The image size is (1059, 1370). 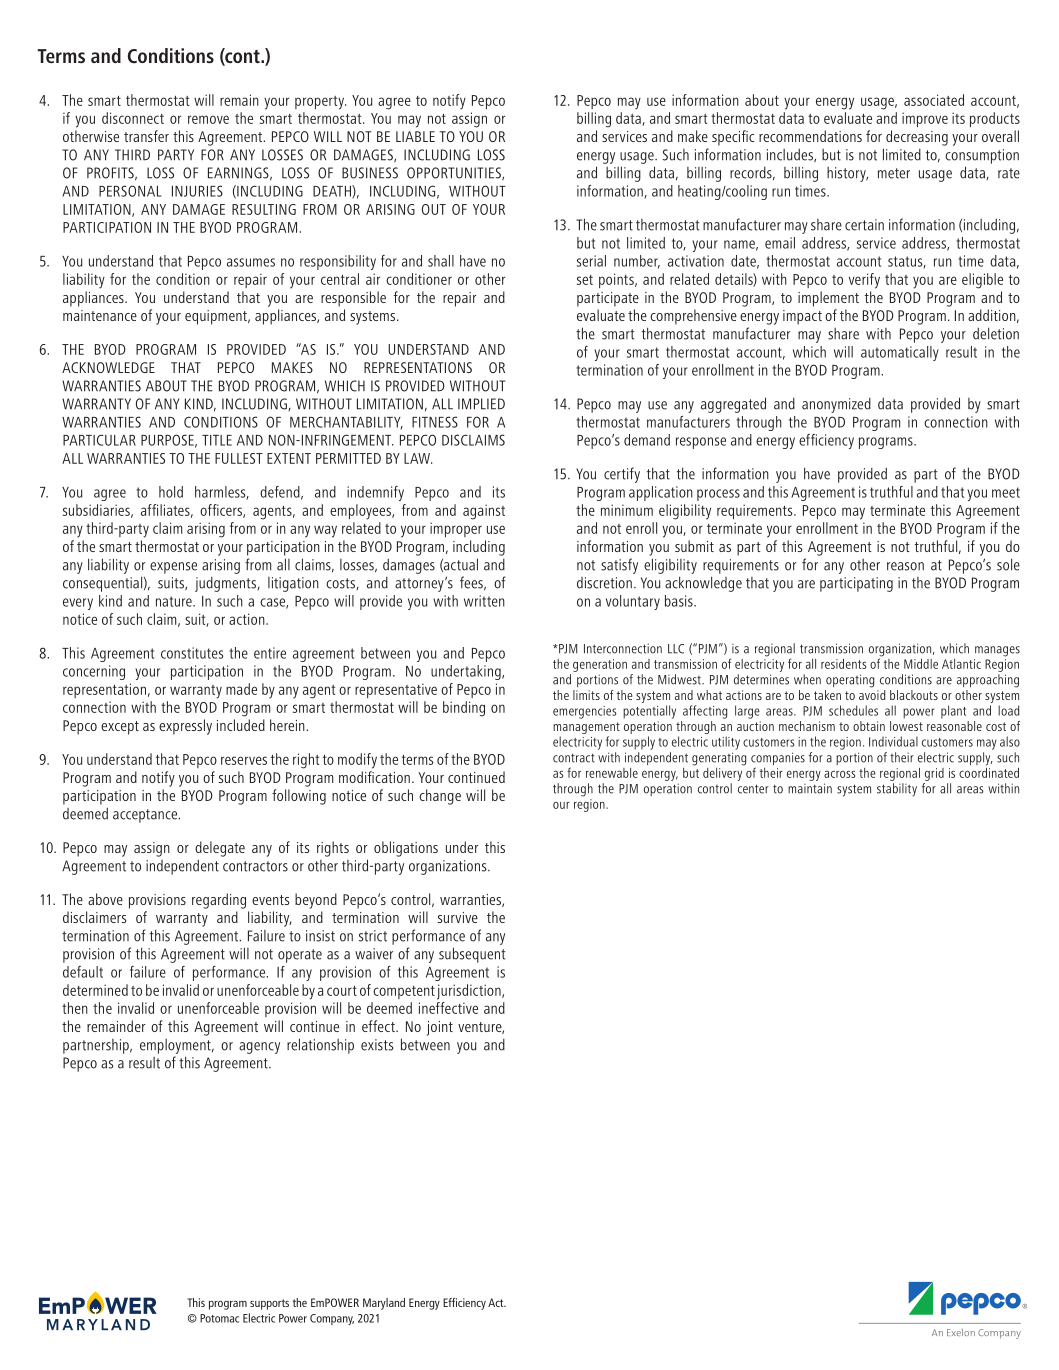 What do you see at coordinates (585, 712) in the image?
I see `emergencies` at bounding box center [585, 712].
